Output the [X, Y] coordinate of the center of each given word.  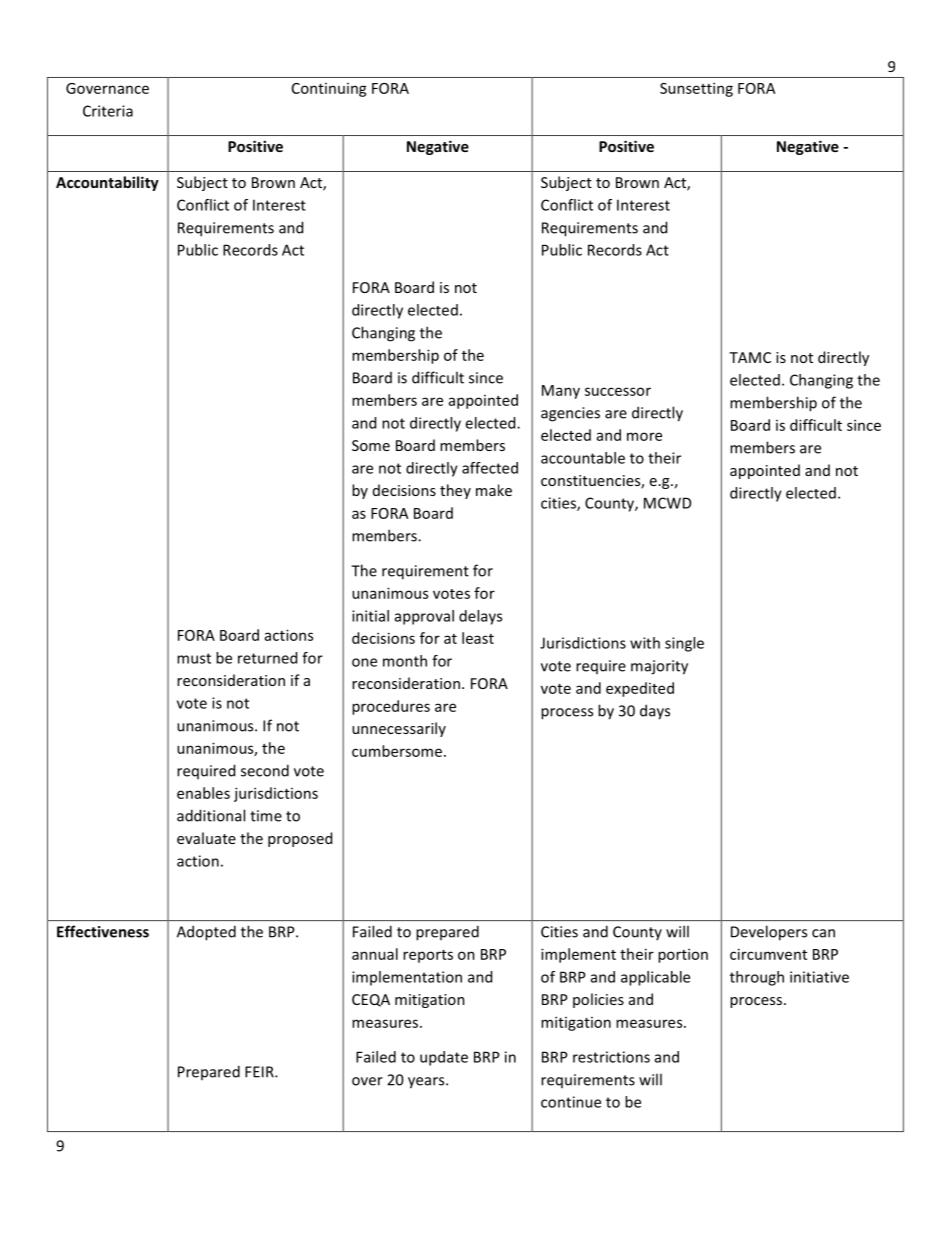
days [655, 712]
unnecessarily [399, 729]
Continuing [329, 90]
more [644, 436]
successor [618, 391]
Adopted [206, 933]
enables [203, 793]
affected [490, 468]
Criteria [108, 111]
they [455, 491]
